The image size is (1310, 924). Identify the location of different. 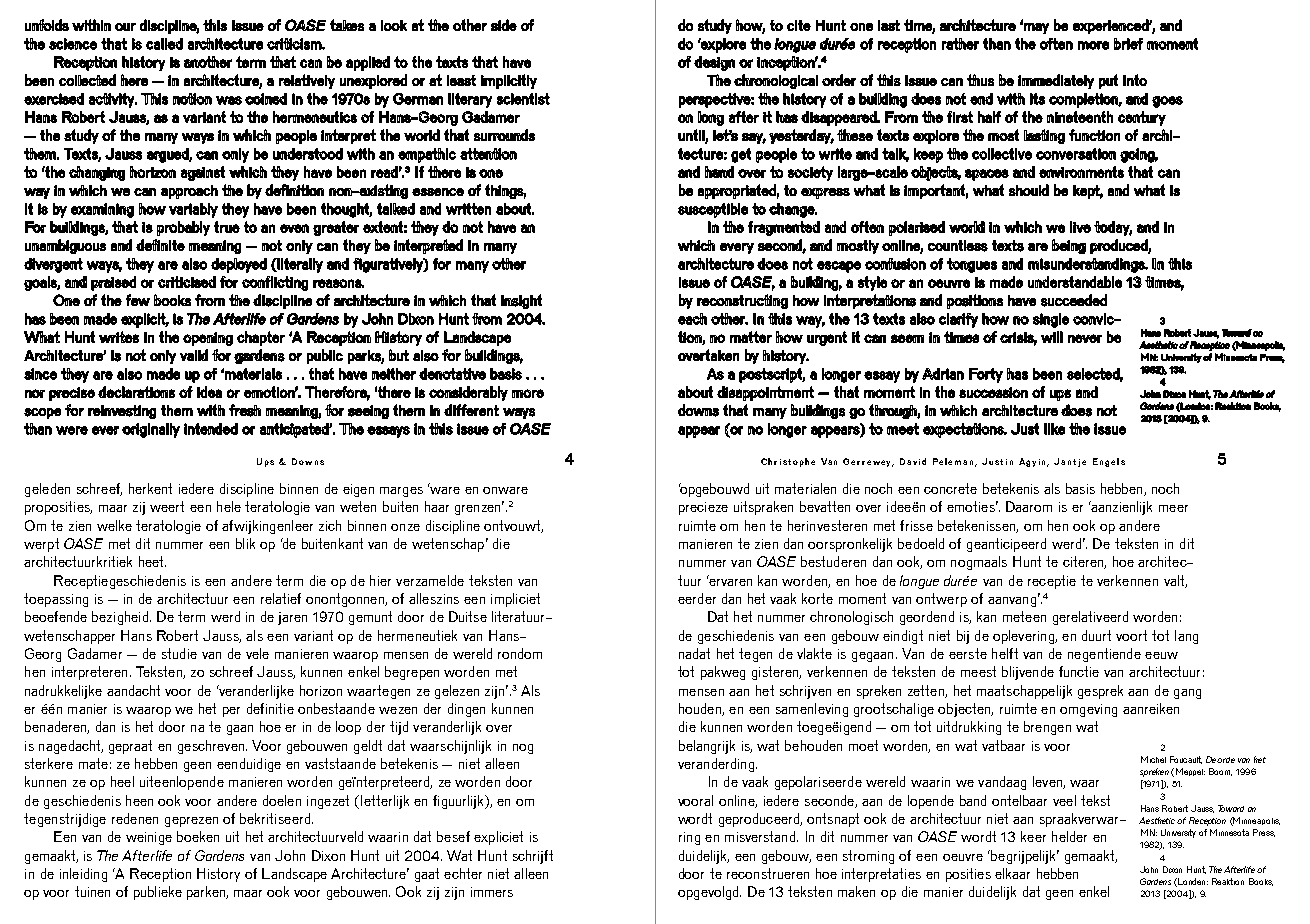
(471, 410).
